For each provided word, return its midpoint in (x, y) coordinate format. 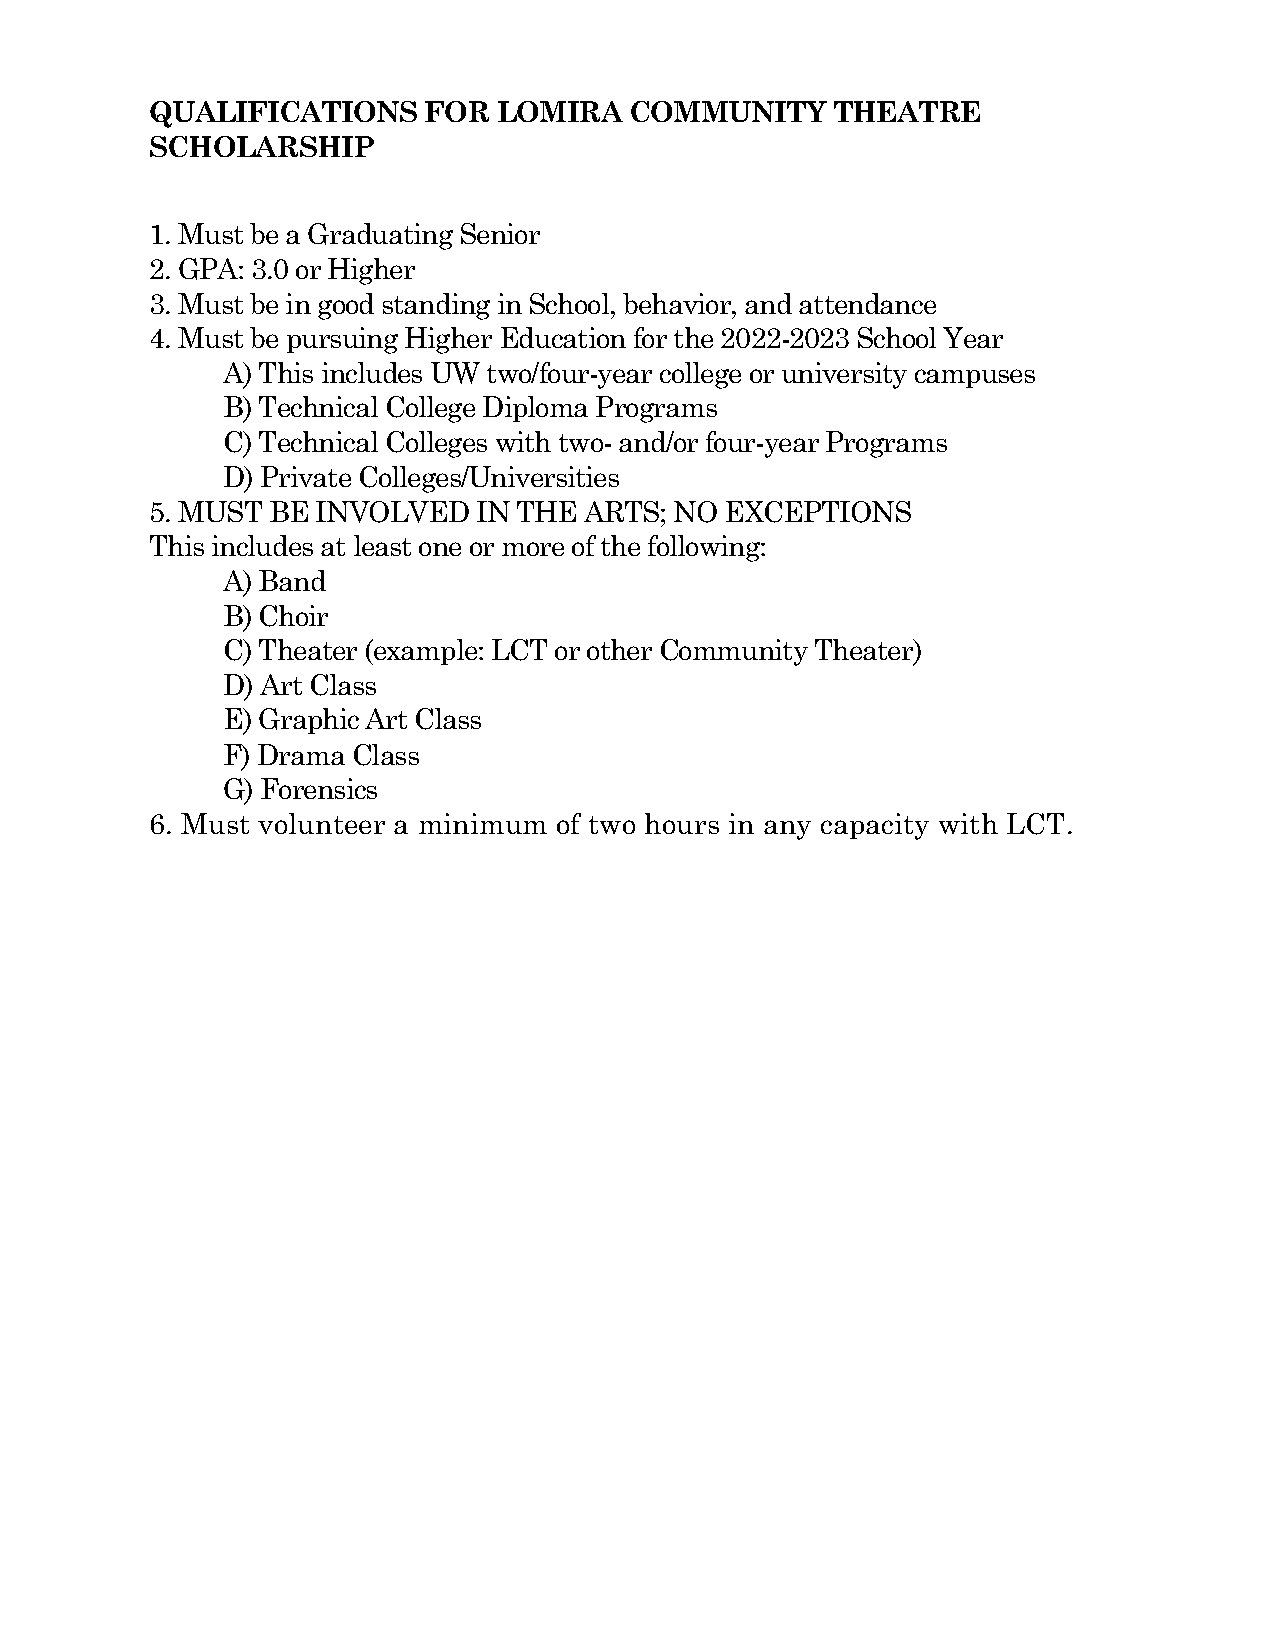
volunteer (321, 823)
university (844, 375)
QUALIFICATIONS (283, 114)
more (533, 549)
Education (563, 337)
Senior (500, 233)
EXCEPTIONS (818, 512)
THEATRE (907, 111)
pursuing (342, 340)
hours (682, 823)
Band (292, 580)
